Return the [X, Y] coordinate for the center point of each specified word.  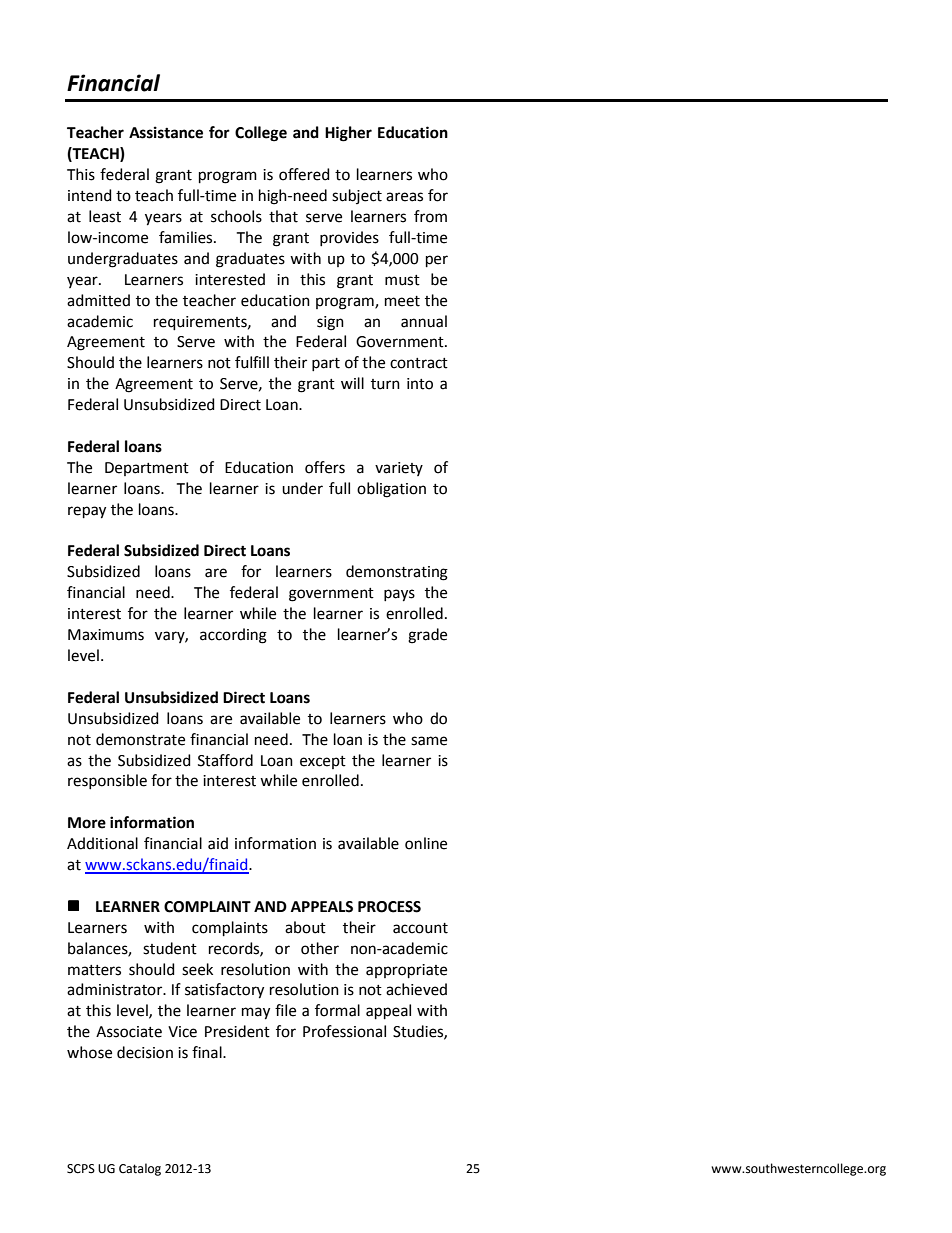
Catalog [140, 1169]
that [283, 216]
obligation [391, 490]
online [426, 843]
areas [404, 197]
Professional [344, 1031]
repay [87, 512]
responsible [107, 781]
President [237, 1031]
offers [325, 467]
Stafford [225, 760]
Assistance [166, 132]
